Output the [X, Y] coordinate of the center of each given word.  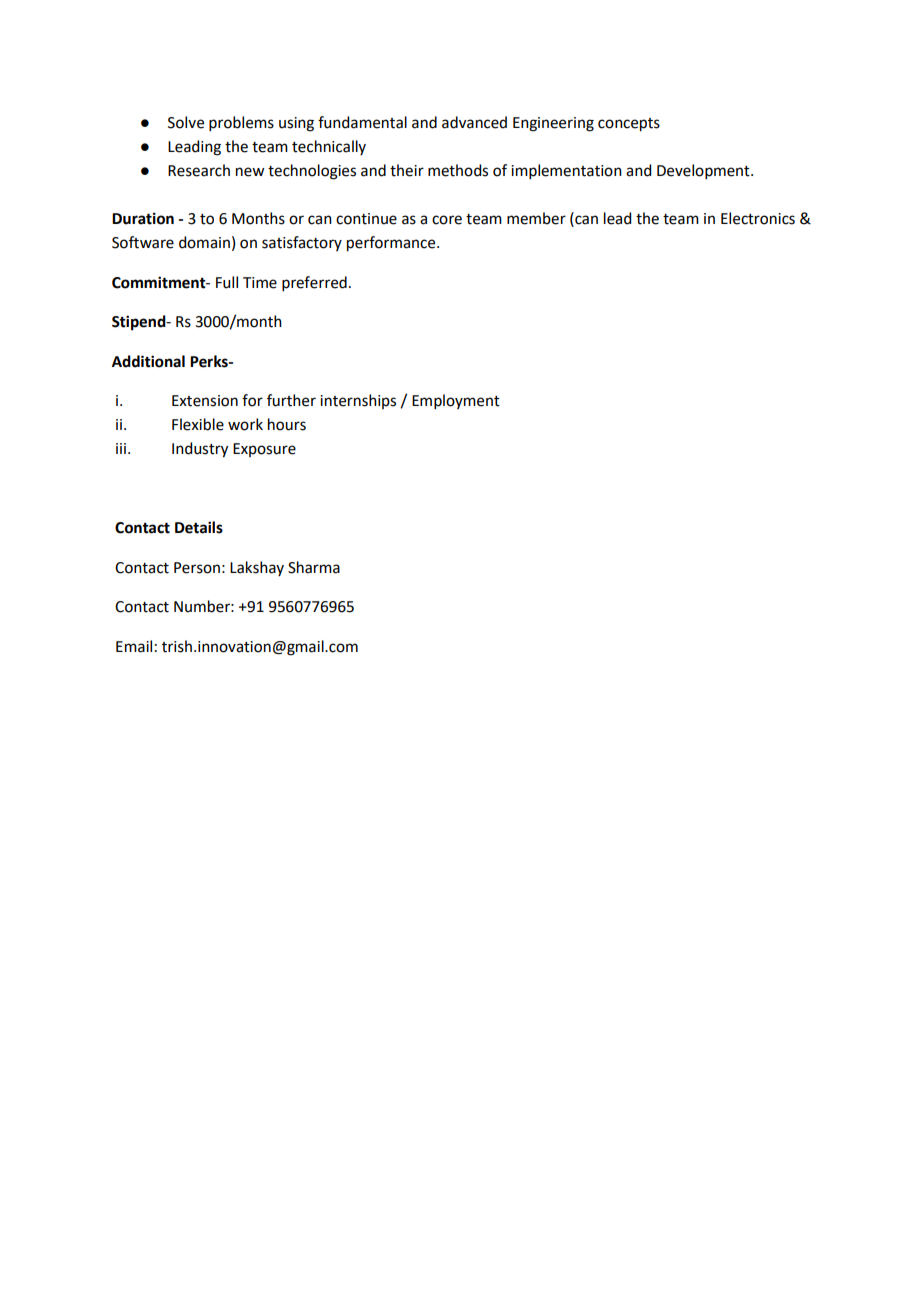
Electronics [758, 218]
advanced [474, 122]
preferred [314, 283]
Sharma [314, 567]
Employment [456, 401]
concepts [629, 125]
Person [197, 568]
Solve [186, 122]
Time [260, 283]
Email [134, 646]
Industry [200, 450]
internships [358, 401]
